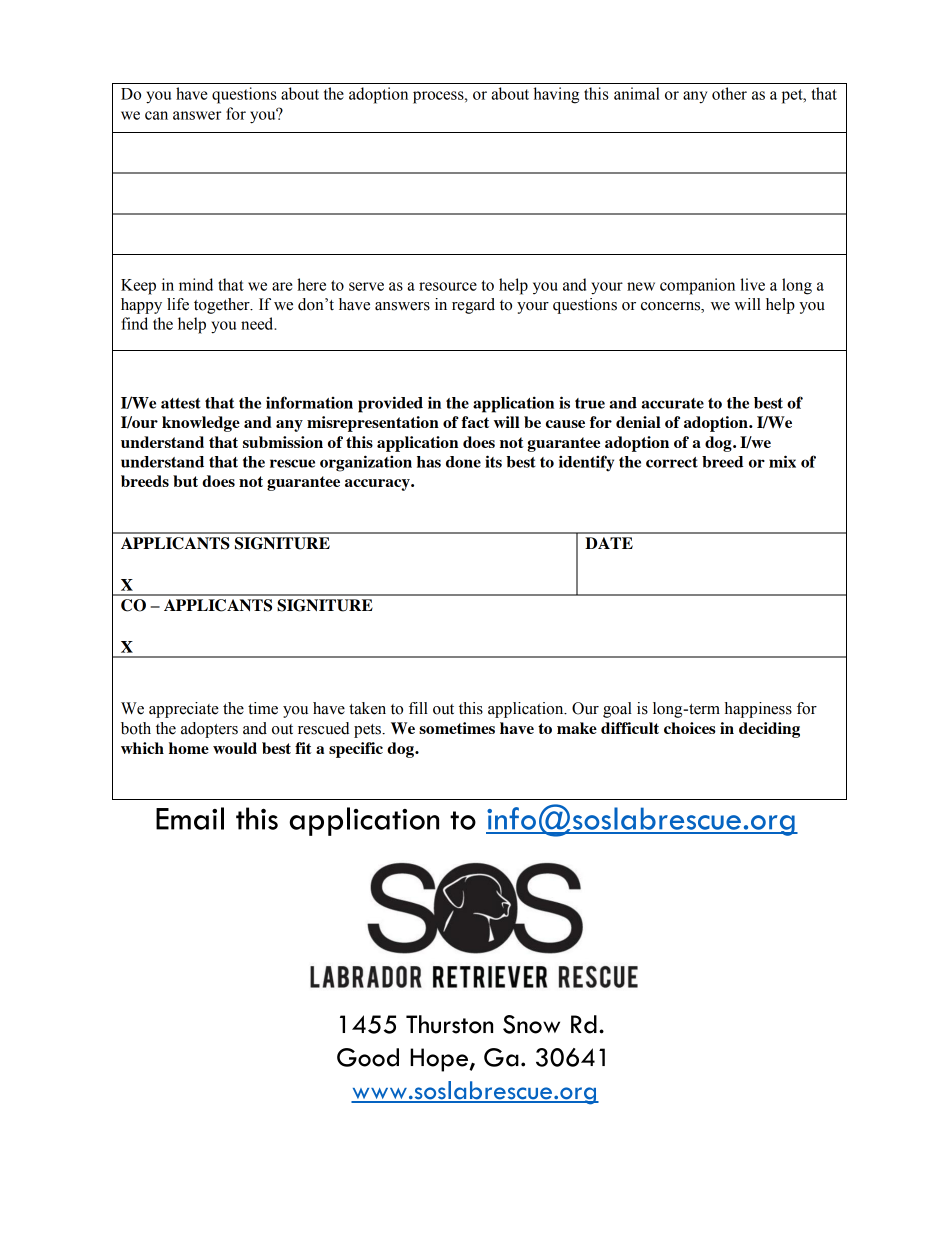  I want to click on choices, so click(690, 728).
